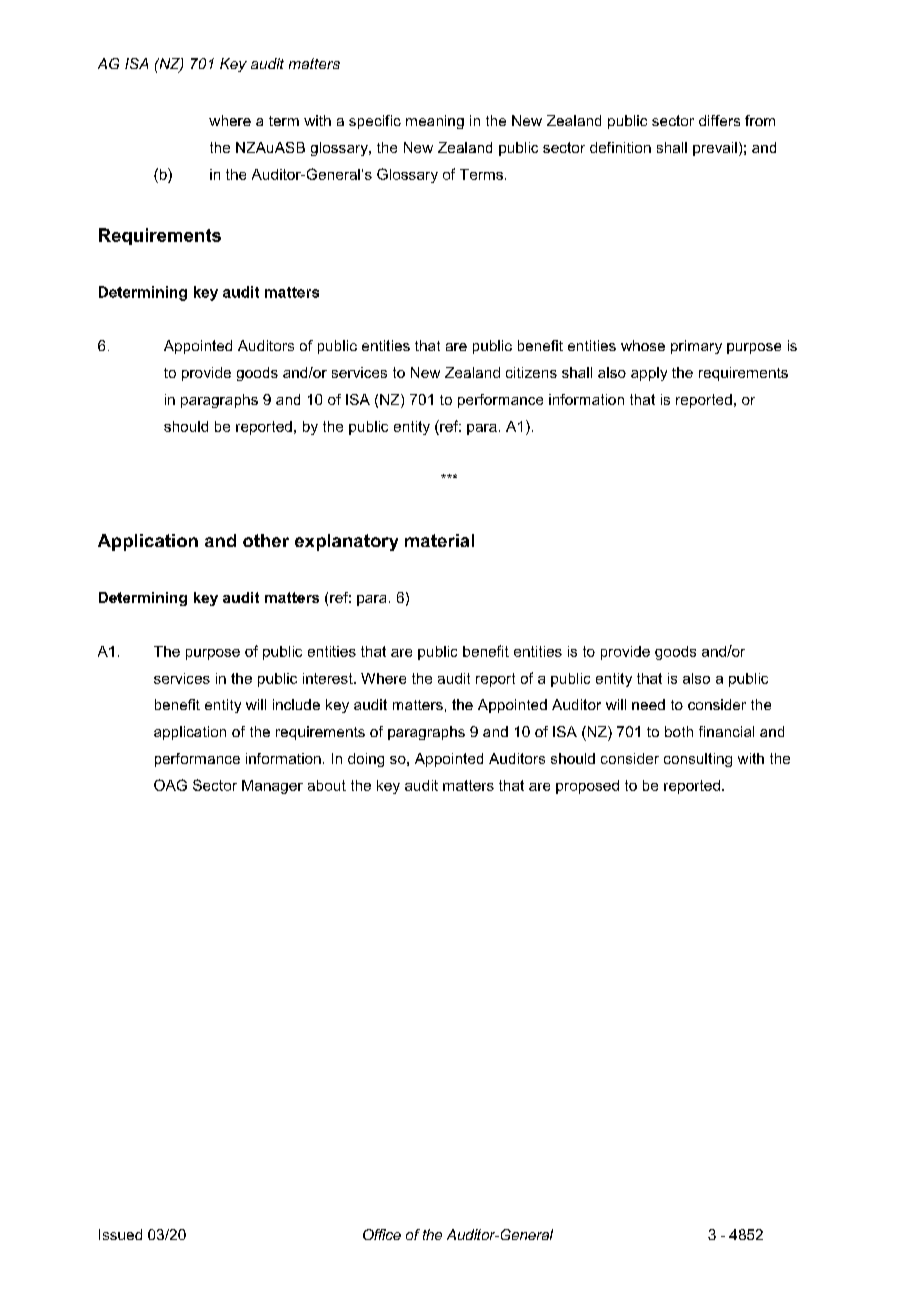 The image size is (924, 1308). I want to click on meaning, so click(435, 122).
